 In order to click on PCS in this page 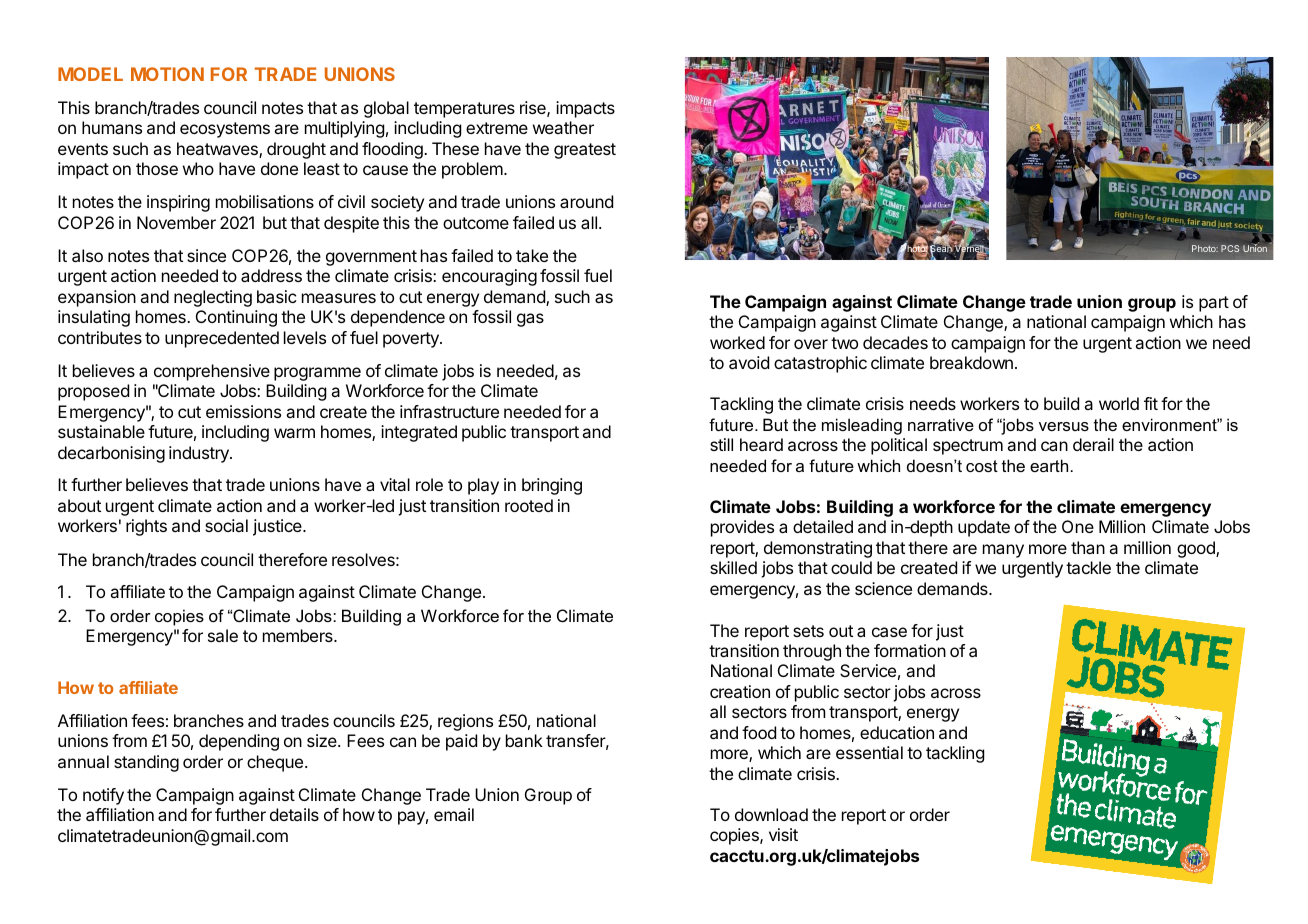, I will do `click(1230, 248)`.
